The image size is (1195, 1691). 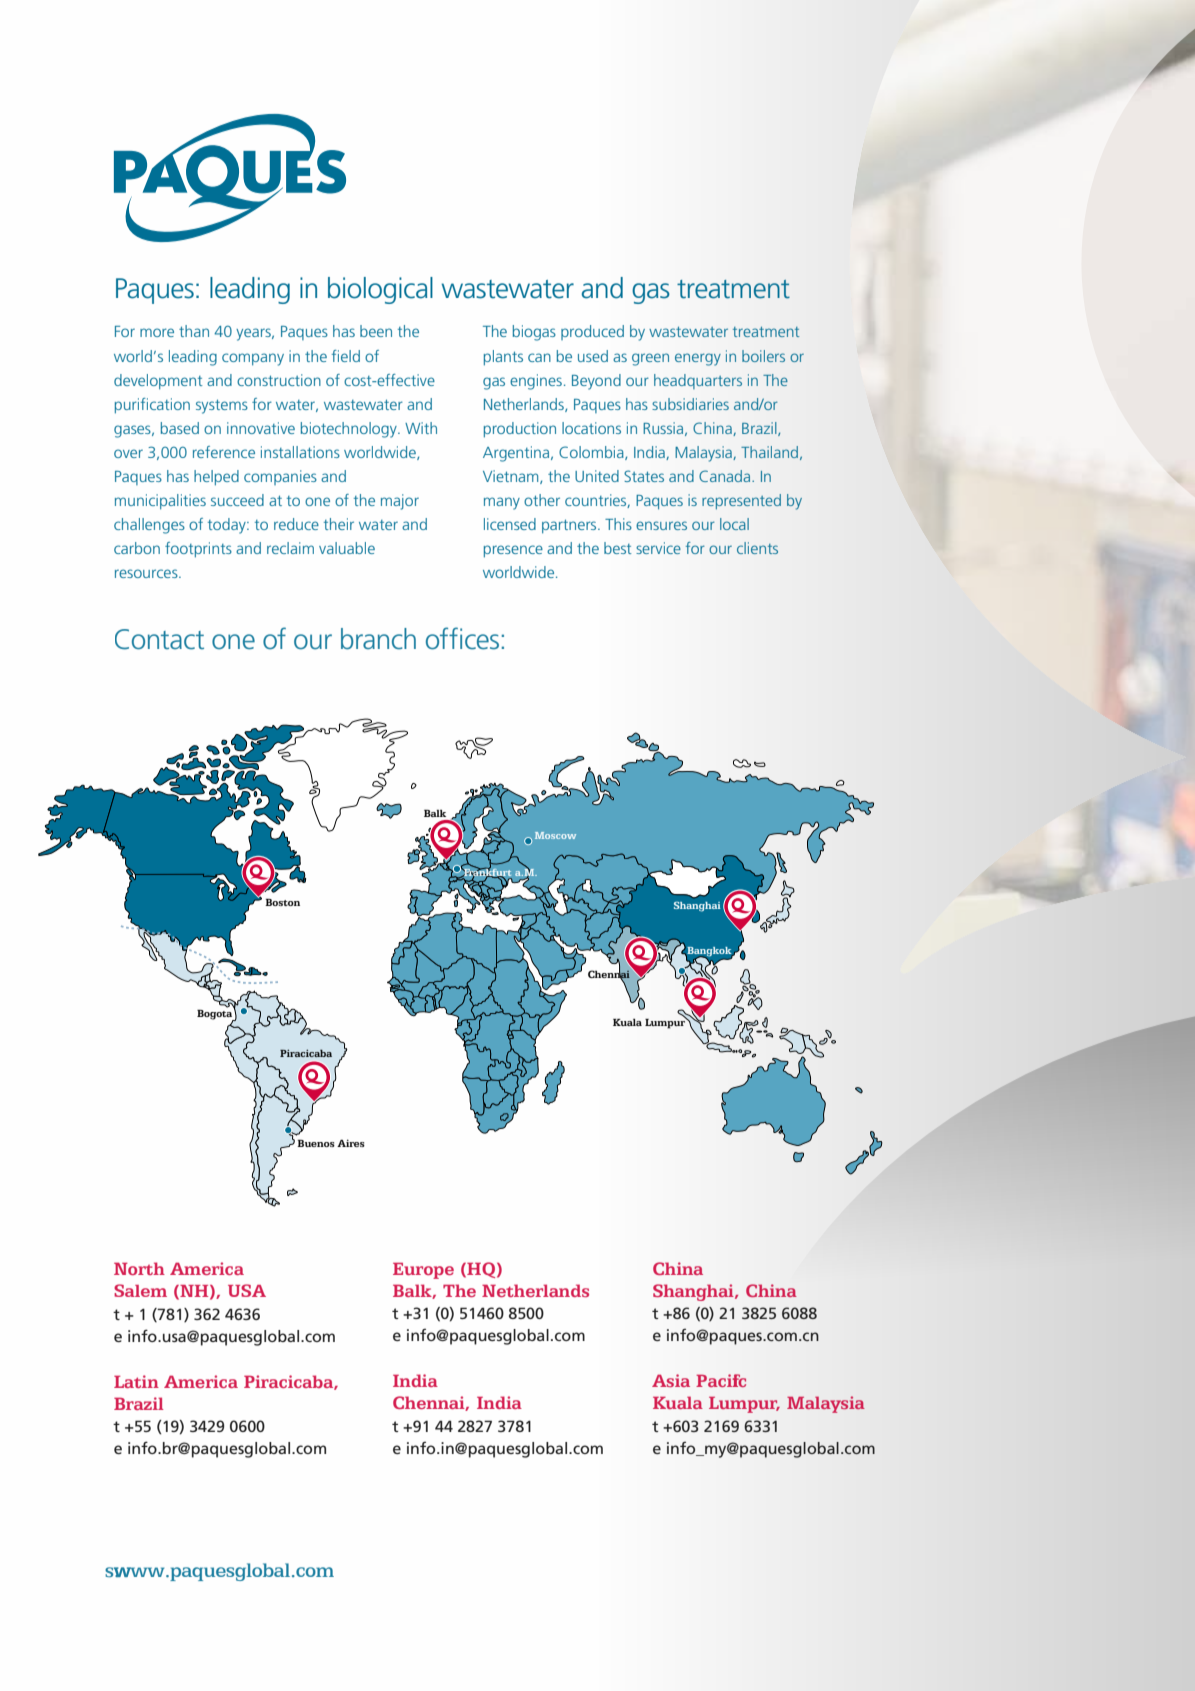 I want to click on energy, so click(x=698, y=359).
